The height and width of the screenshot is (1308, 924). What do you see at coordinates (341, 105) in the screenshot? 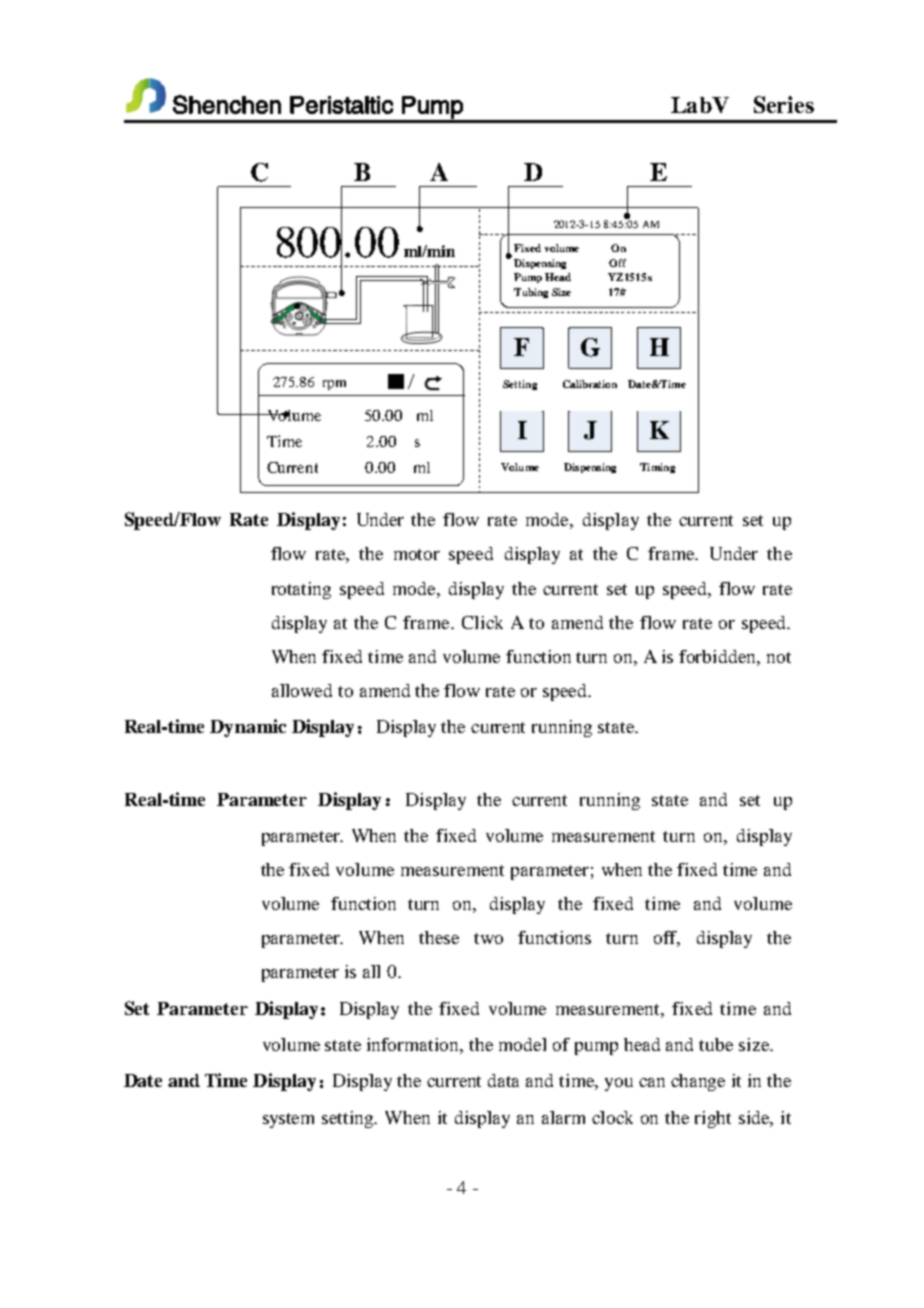
I see `Peristaltic` at bounding box center [341, 105].
